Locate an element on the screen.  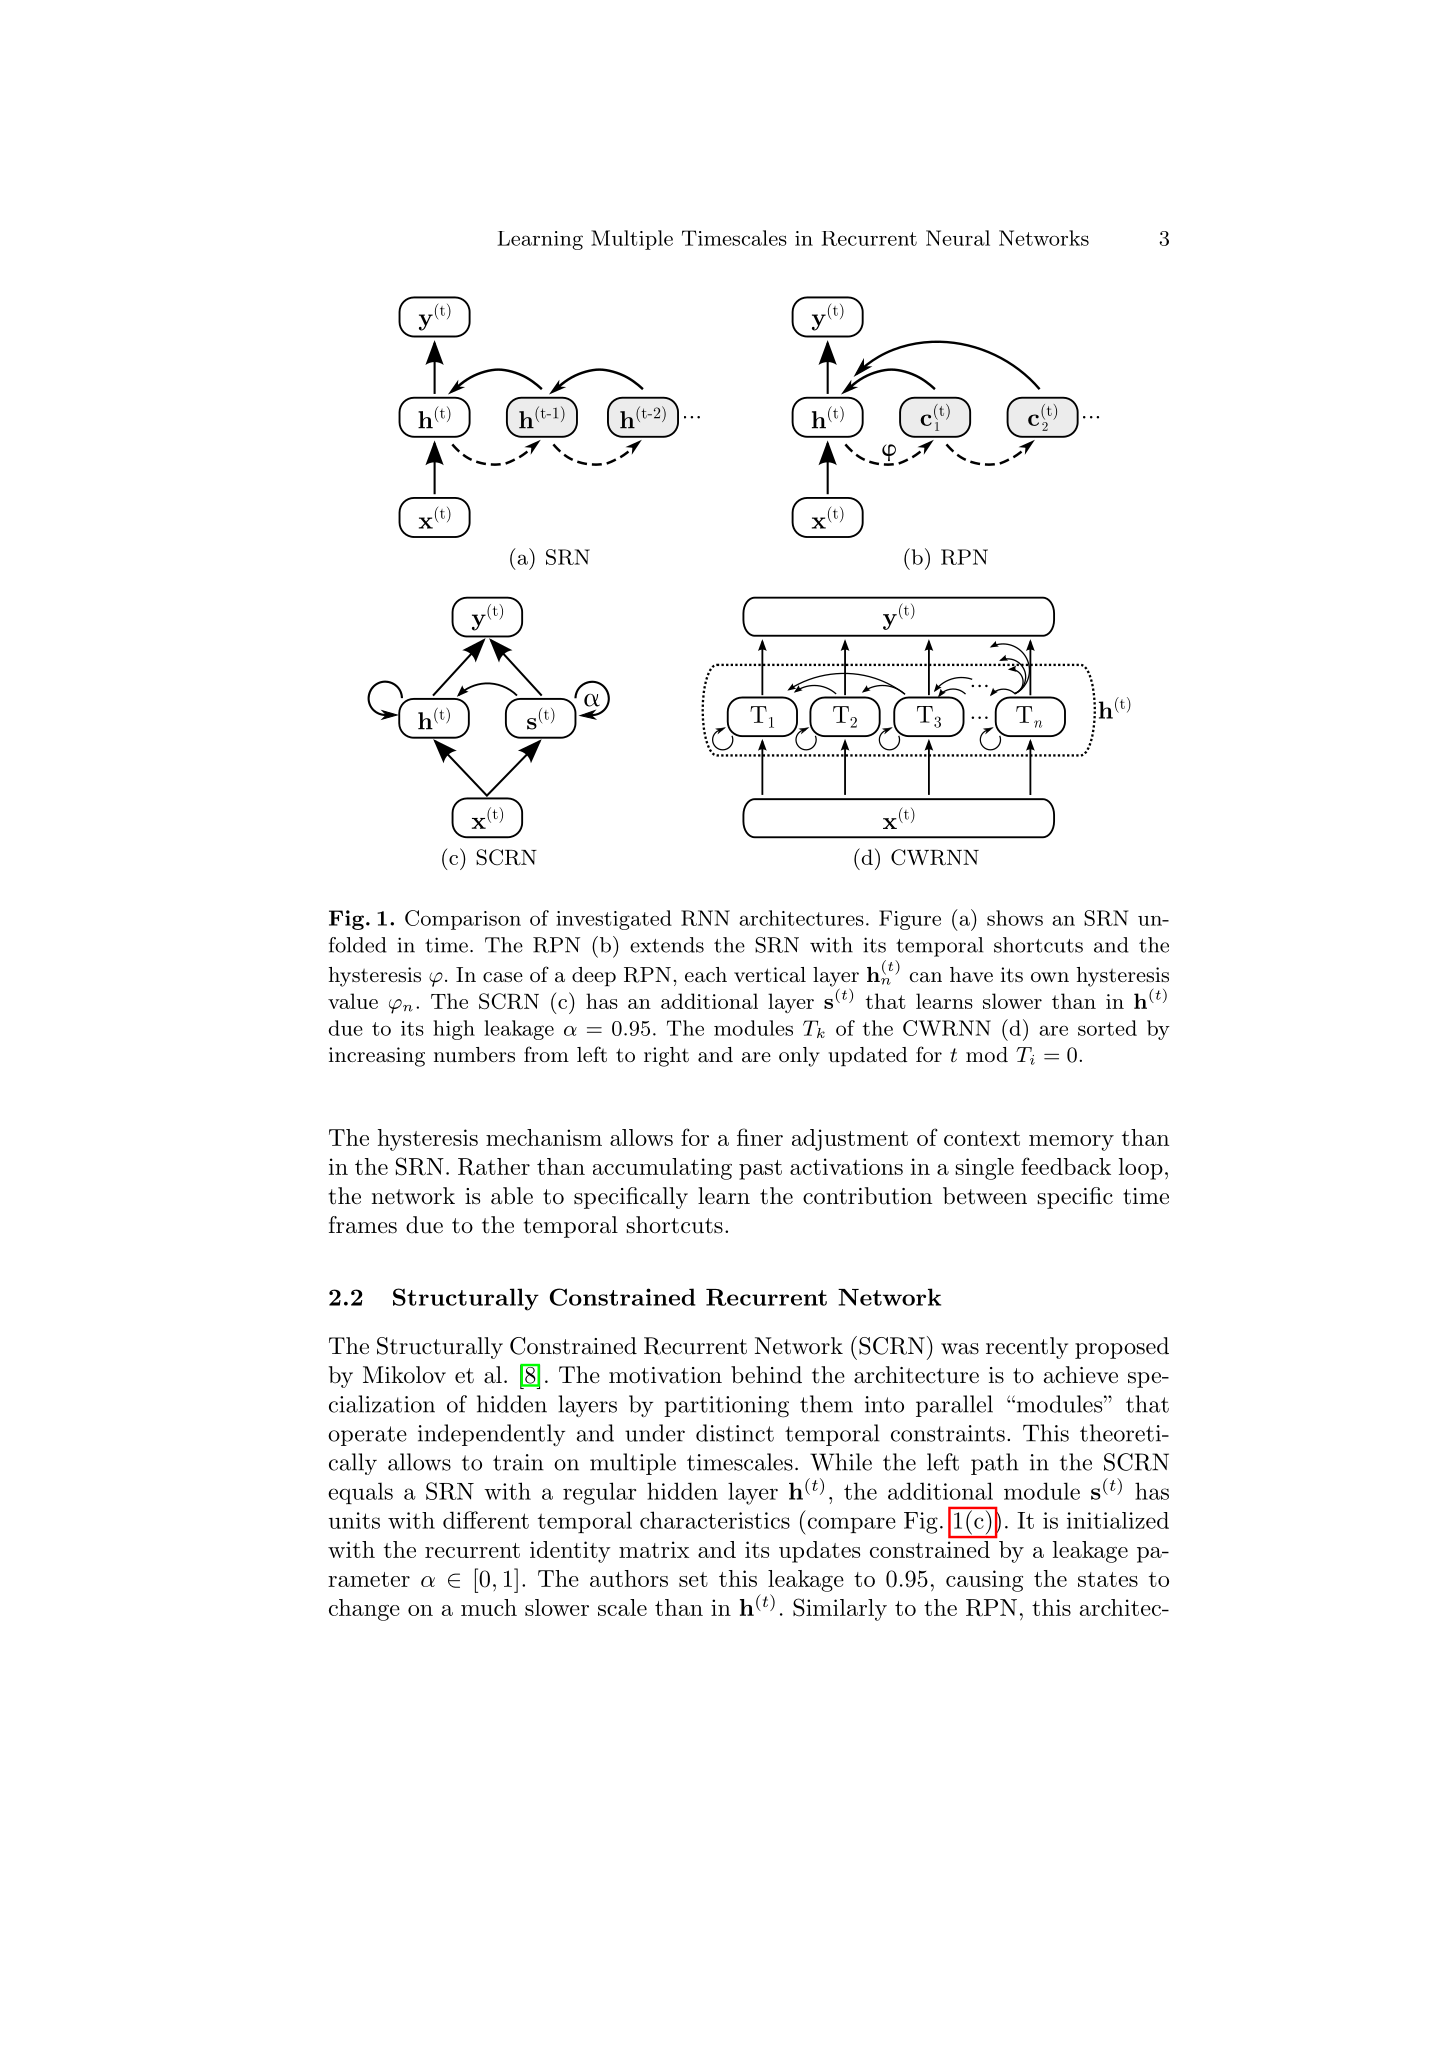
Figure is located at coordinates (910, 920).
